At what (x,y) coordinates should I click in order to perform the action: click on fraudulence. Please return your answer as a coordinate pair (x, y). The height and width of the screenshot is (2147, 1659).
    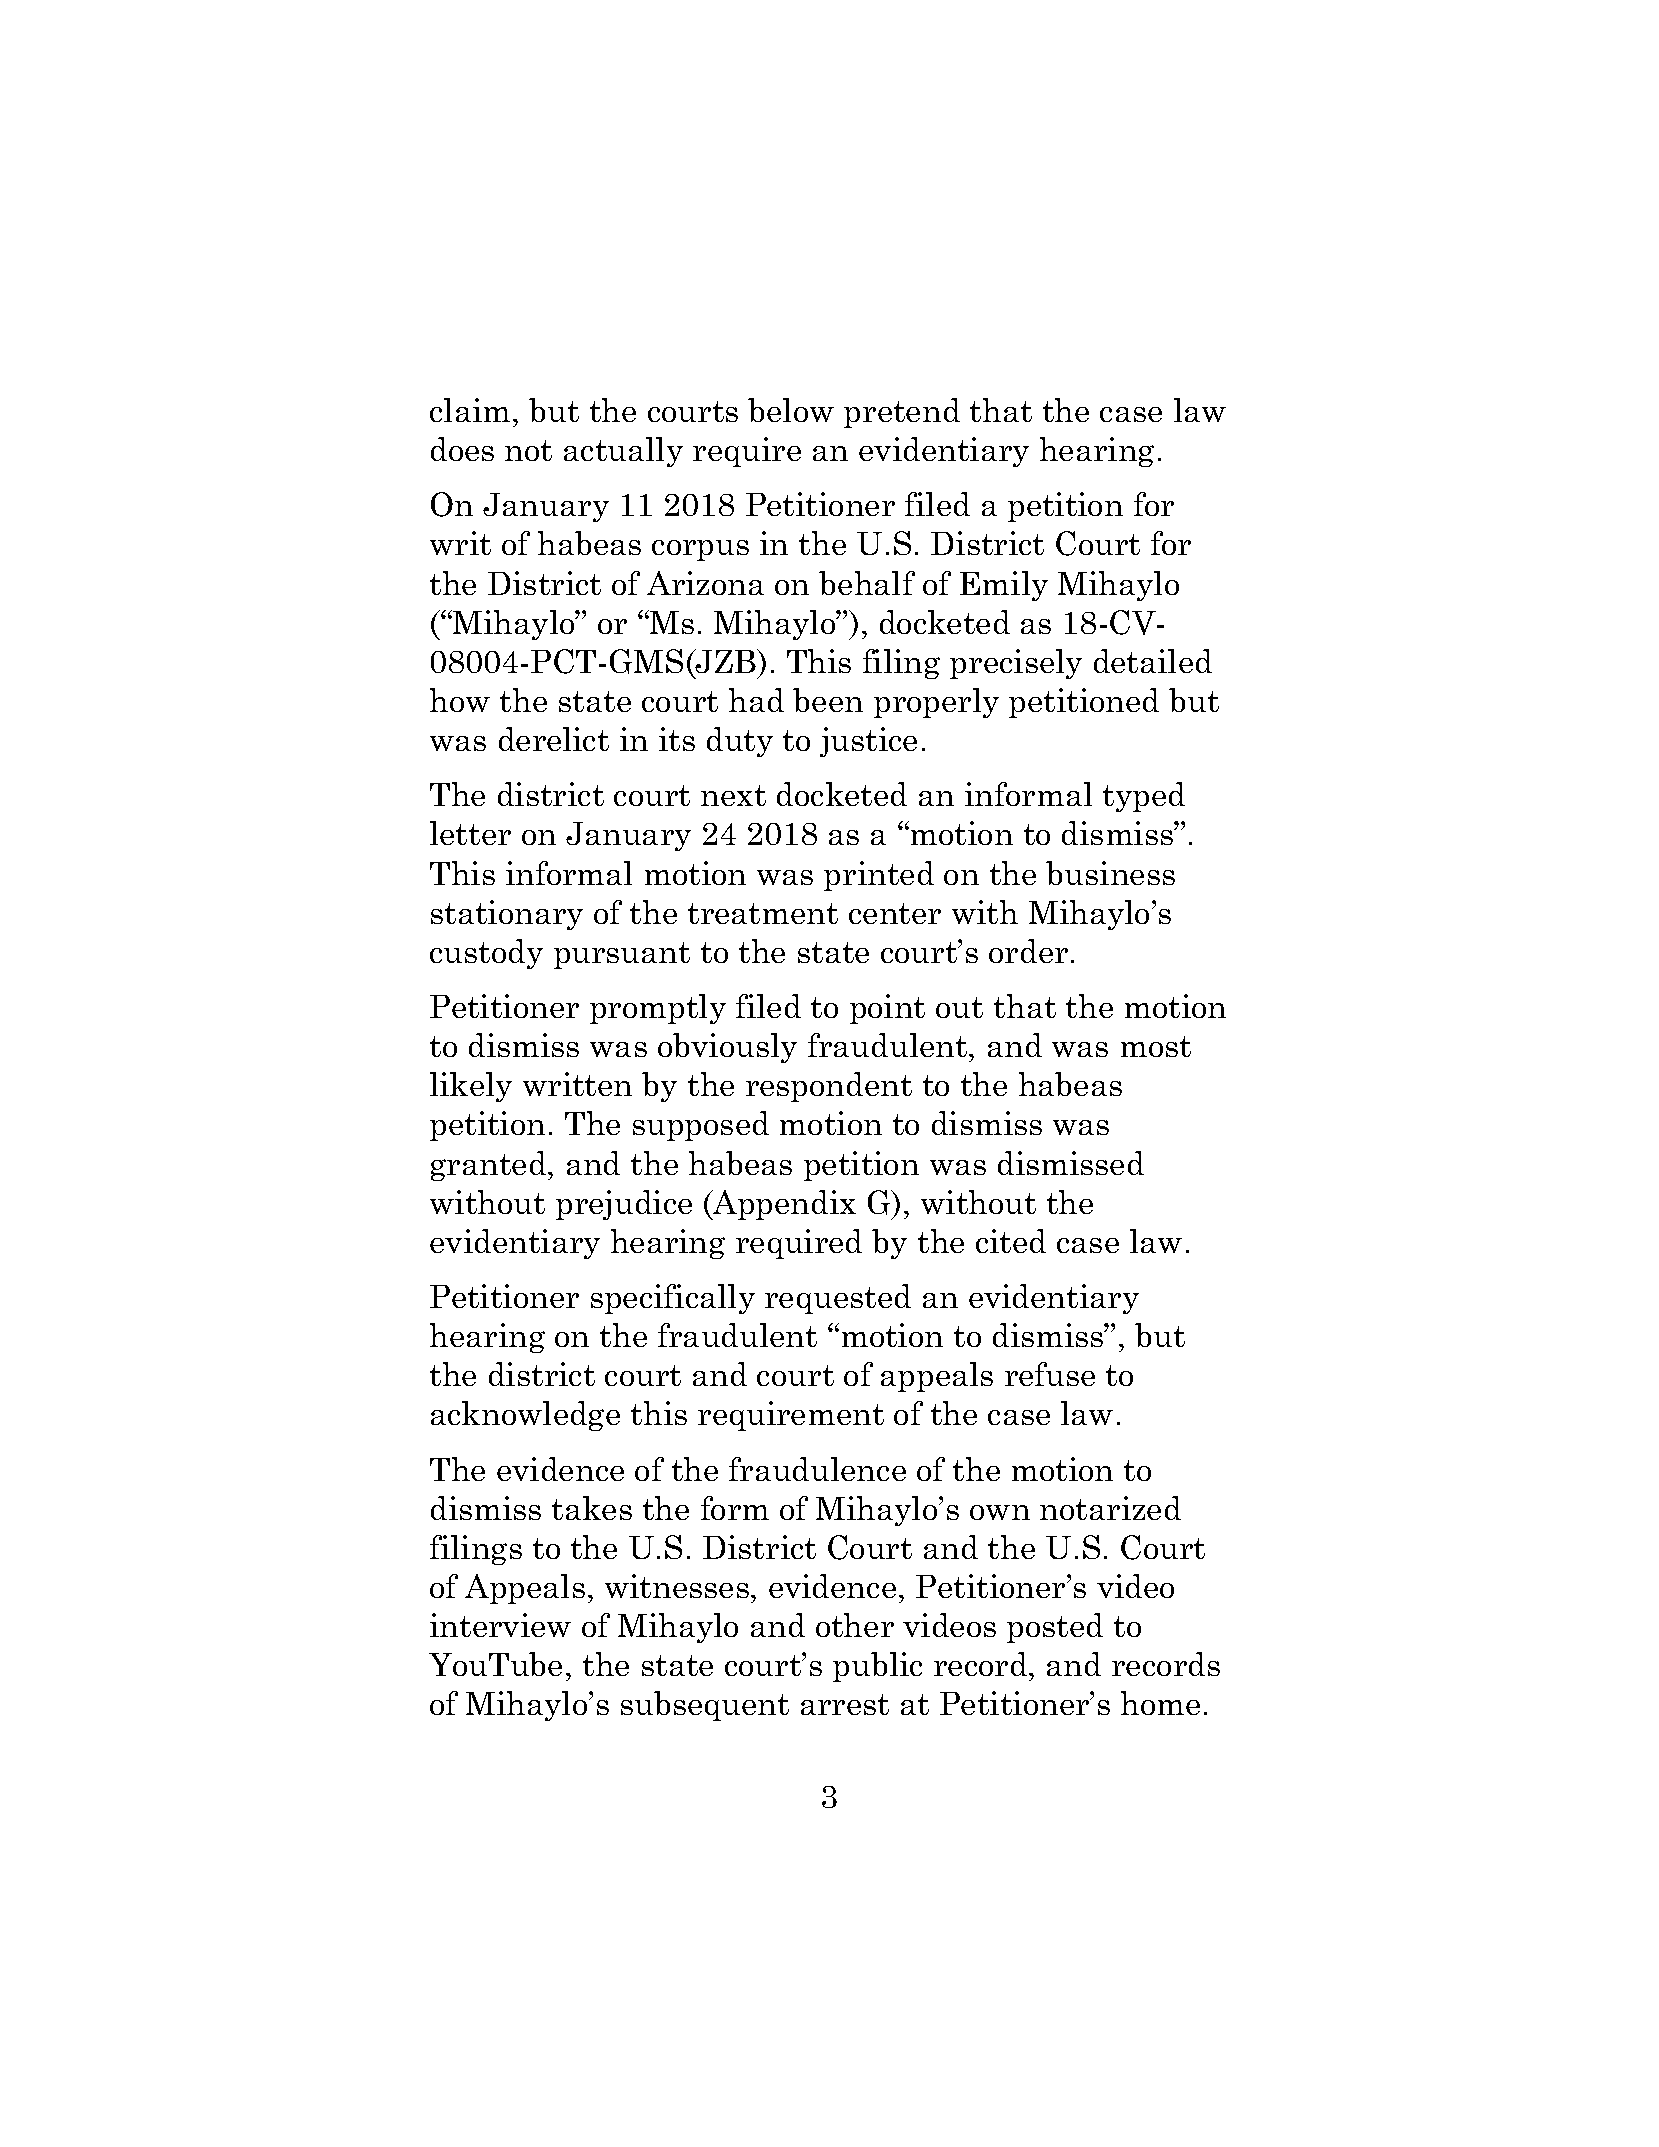
    Looking at the image, I should click on (817, 1469).
